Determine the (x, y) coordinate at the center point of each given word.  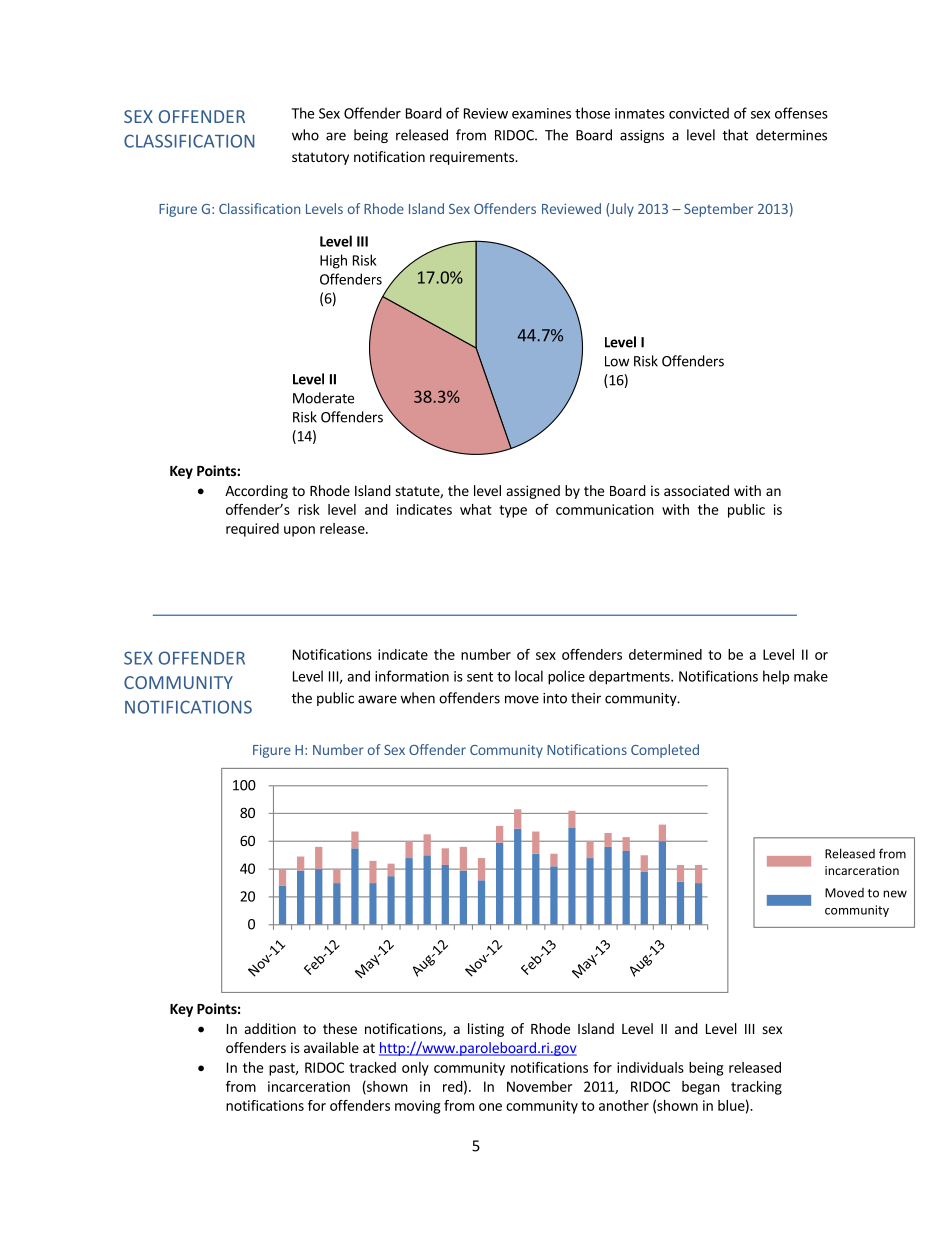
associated (696, 490)
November (539, 1086)
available (331, 1047)
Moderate (323, 398)
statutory (320, 158)
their (586, 698)
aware (377, 699)
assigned (533, 492)
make (811, 676)
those (592, 113)
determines (791, 135)
